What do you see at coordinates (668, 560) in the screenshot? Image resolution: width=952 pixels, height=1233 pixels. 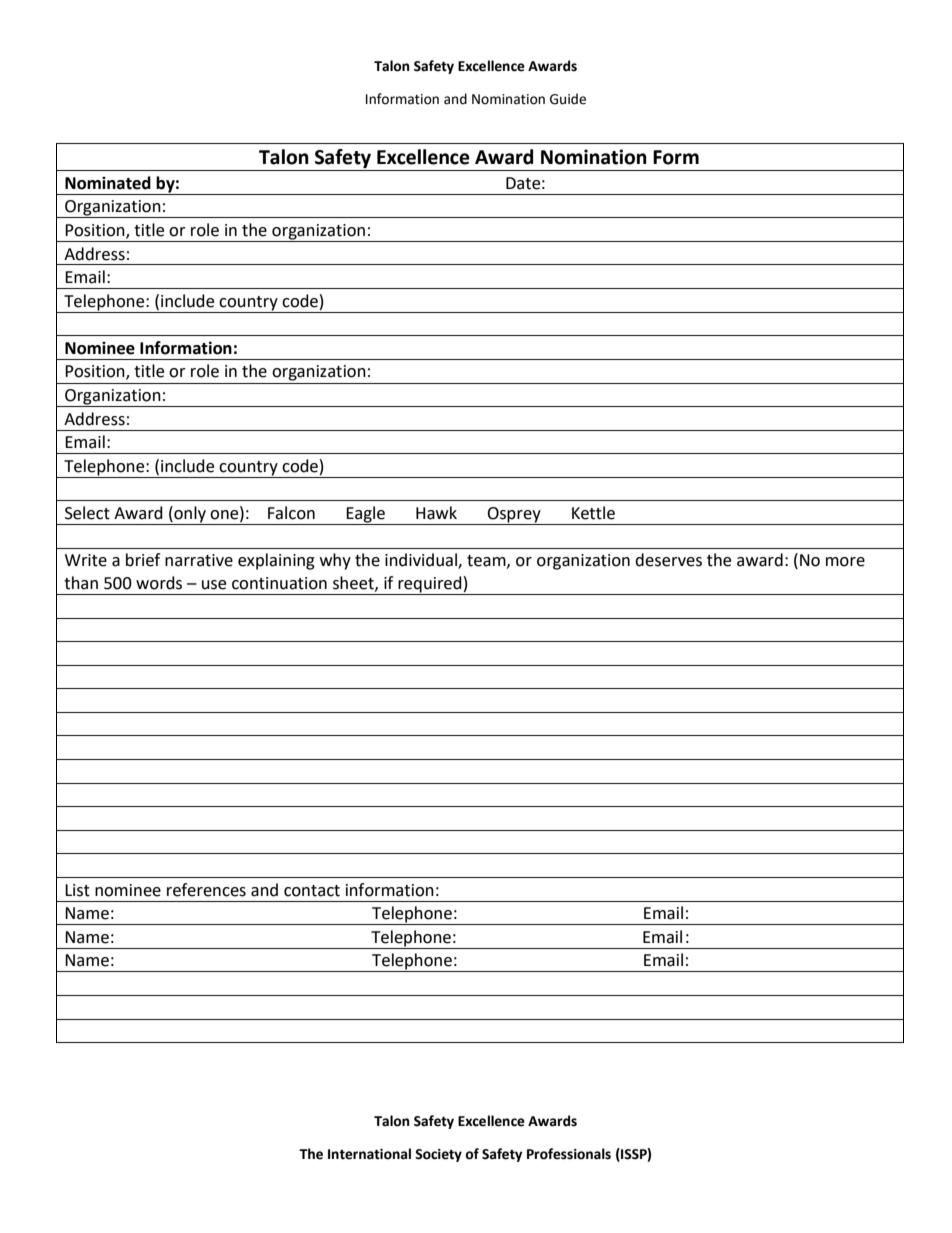 I see `deserves` at bounding box center [668, 560].
